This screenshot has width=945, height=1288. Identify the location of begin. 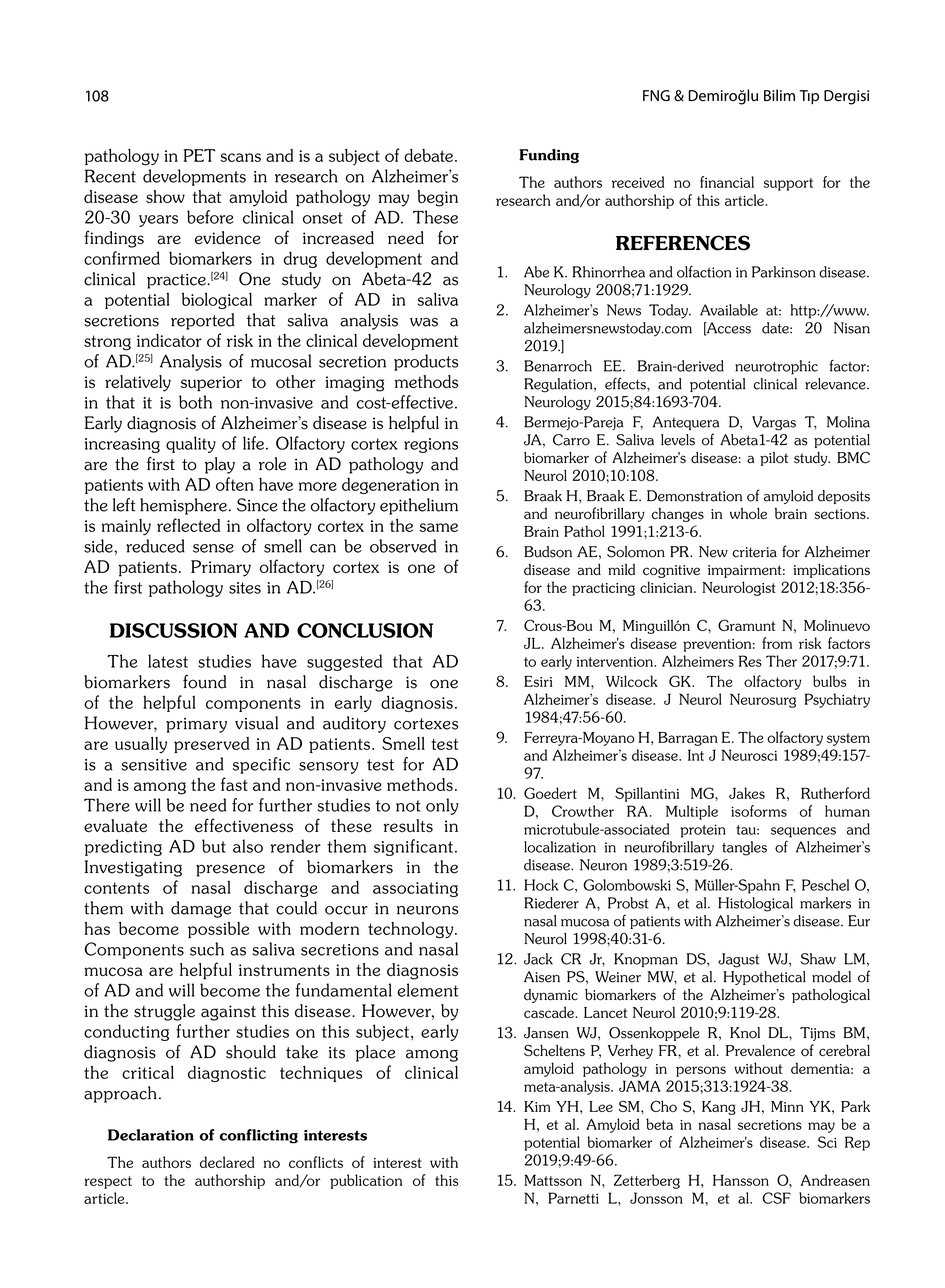
(437, 198).
